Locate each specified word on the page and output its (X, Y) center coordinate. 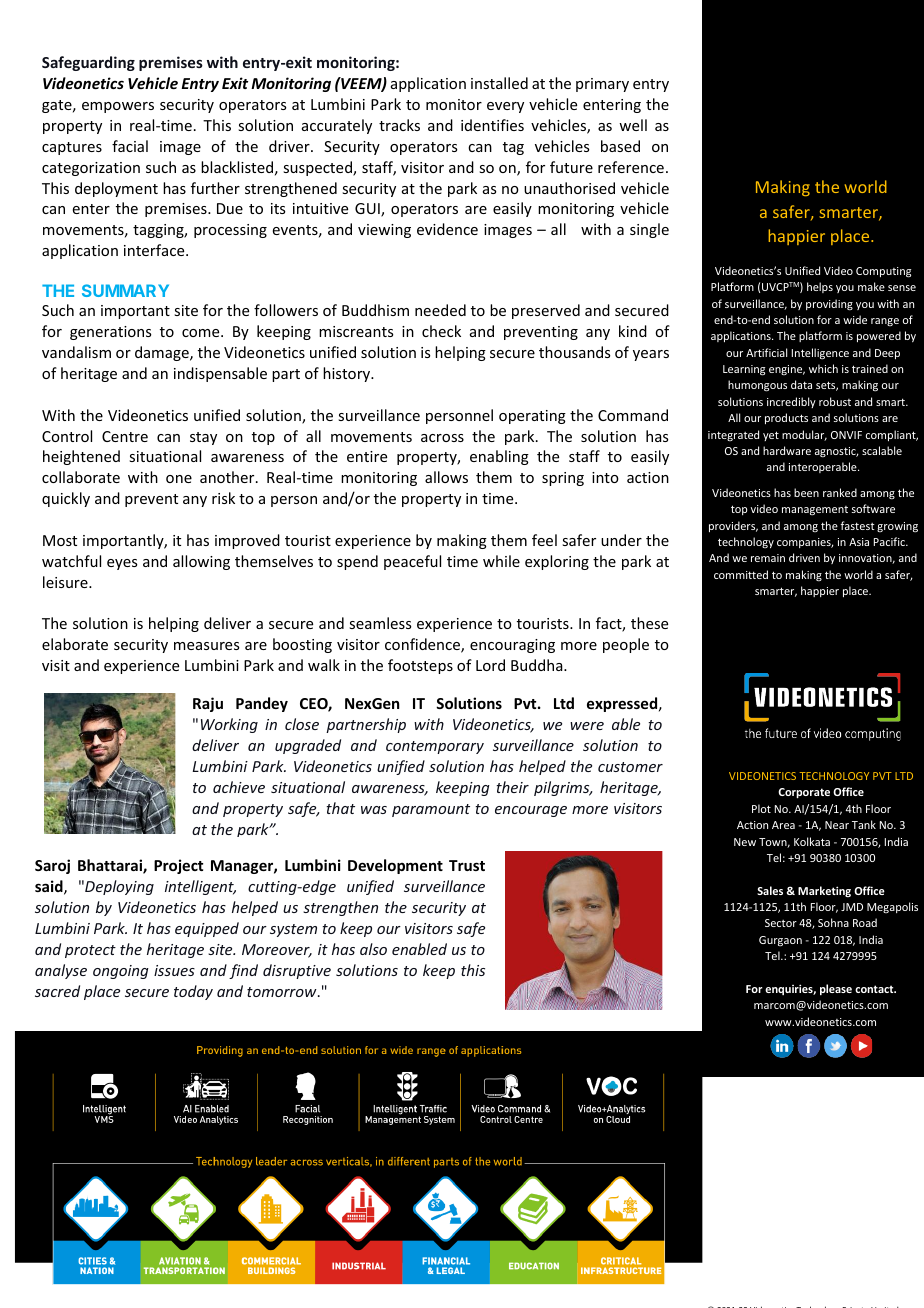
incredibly (791, 402)
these (649, 623)
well (633, 125)
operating (532, 417)
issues (174, 970)
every (505, 107)
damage (163, 353)
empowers (118, 107)
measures (206, 646)
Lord (490, 665)
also (373, 949)
